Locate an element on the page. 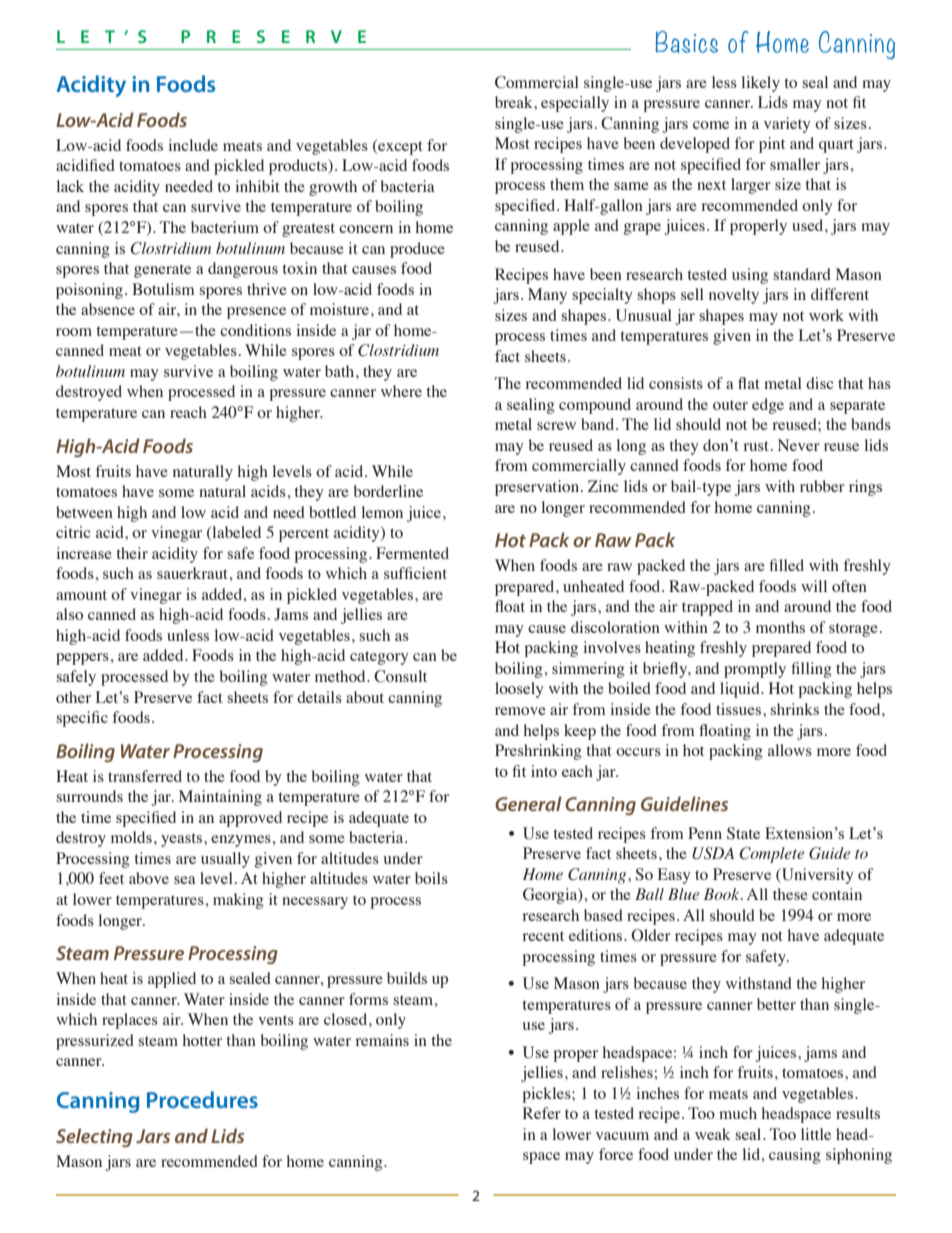  Procedures is located at coordinates (202, 1099).
